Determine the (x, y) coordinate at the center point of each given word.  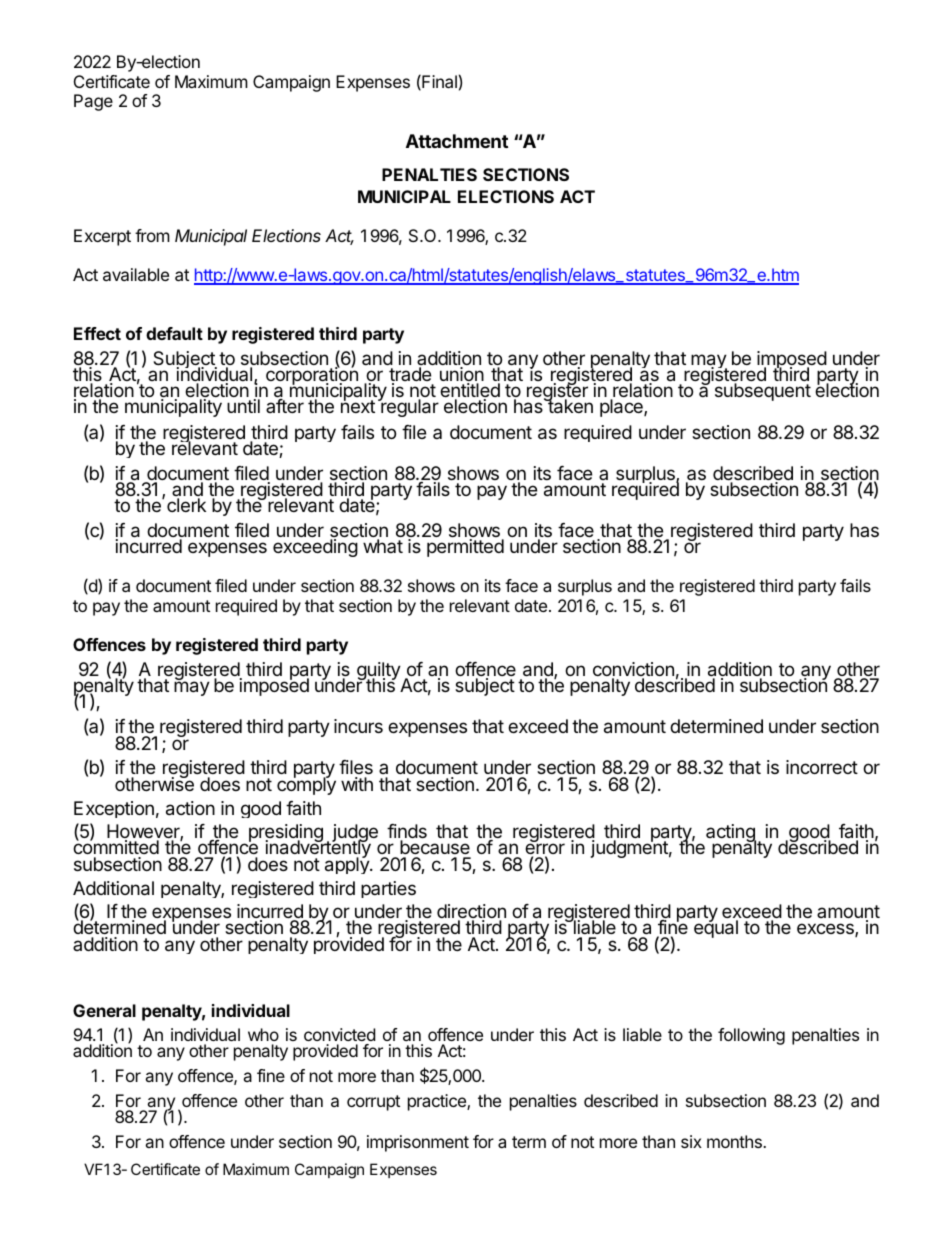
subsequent (763, 392)
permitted (465, 548)
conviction (633, 670)
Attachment (457, 141)
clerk (186, 505)
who (263, 1034)
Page (93, 102)
